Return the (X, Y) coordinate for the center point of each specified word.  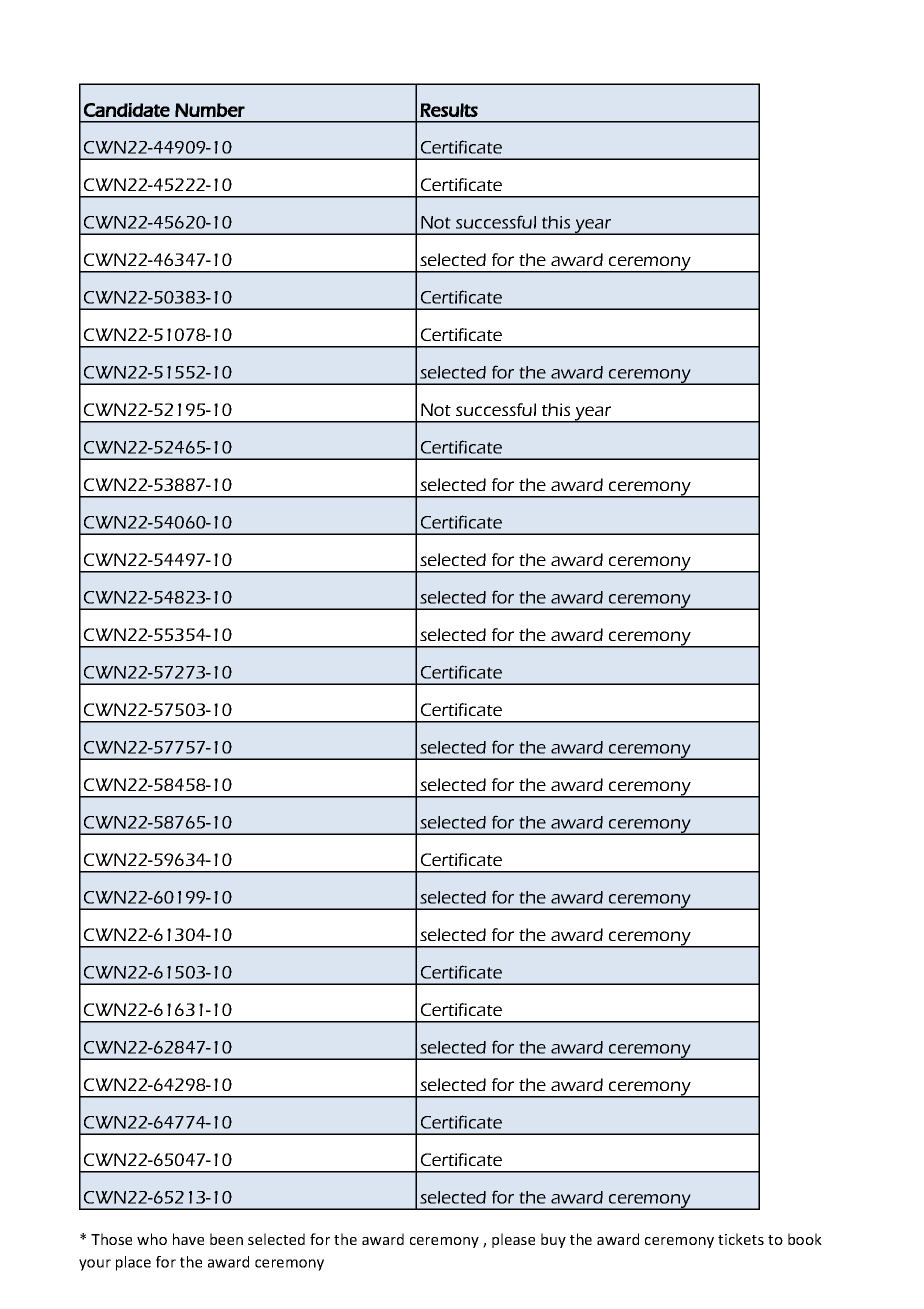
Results (449, 110)
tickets (741, 1239)
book (805, 1239)
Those (111, 1239)
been (226, 1239)
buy (553, 1240)
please (513, 1240)
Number (210, 110)
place (133, 1263)
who (152, 1239)
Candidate (127, 110)
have (188, 1239)
